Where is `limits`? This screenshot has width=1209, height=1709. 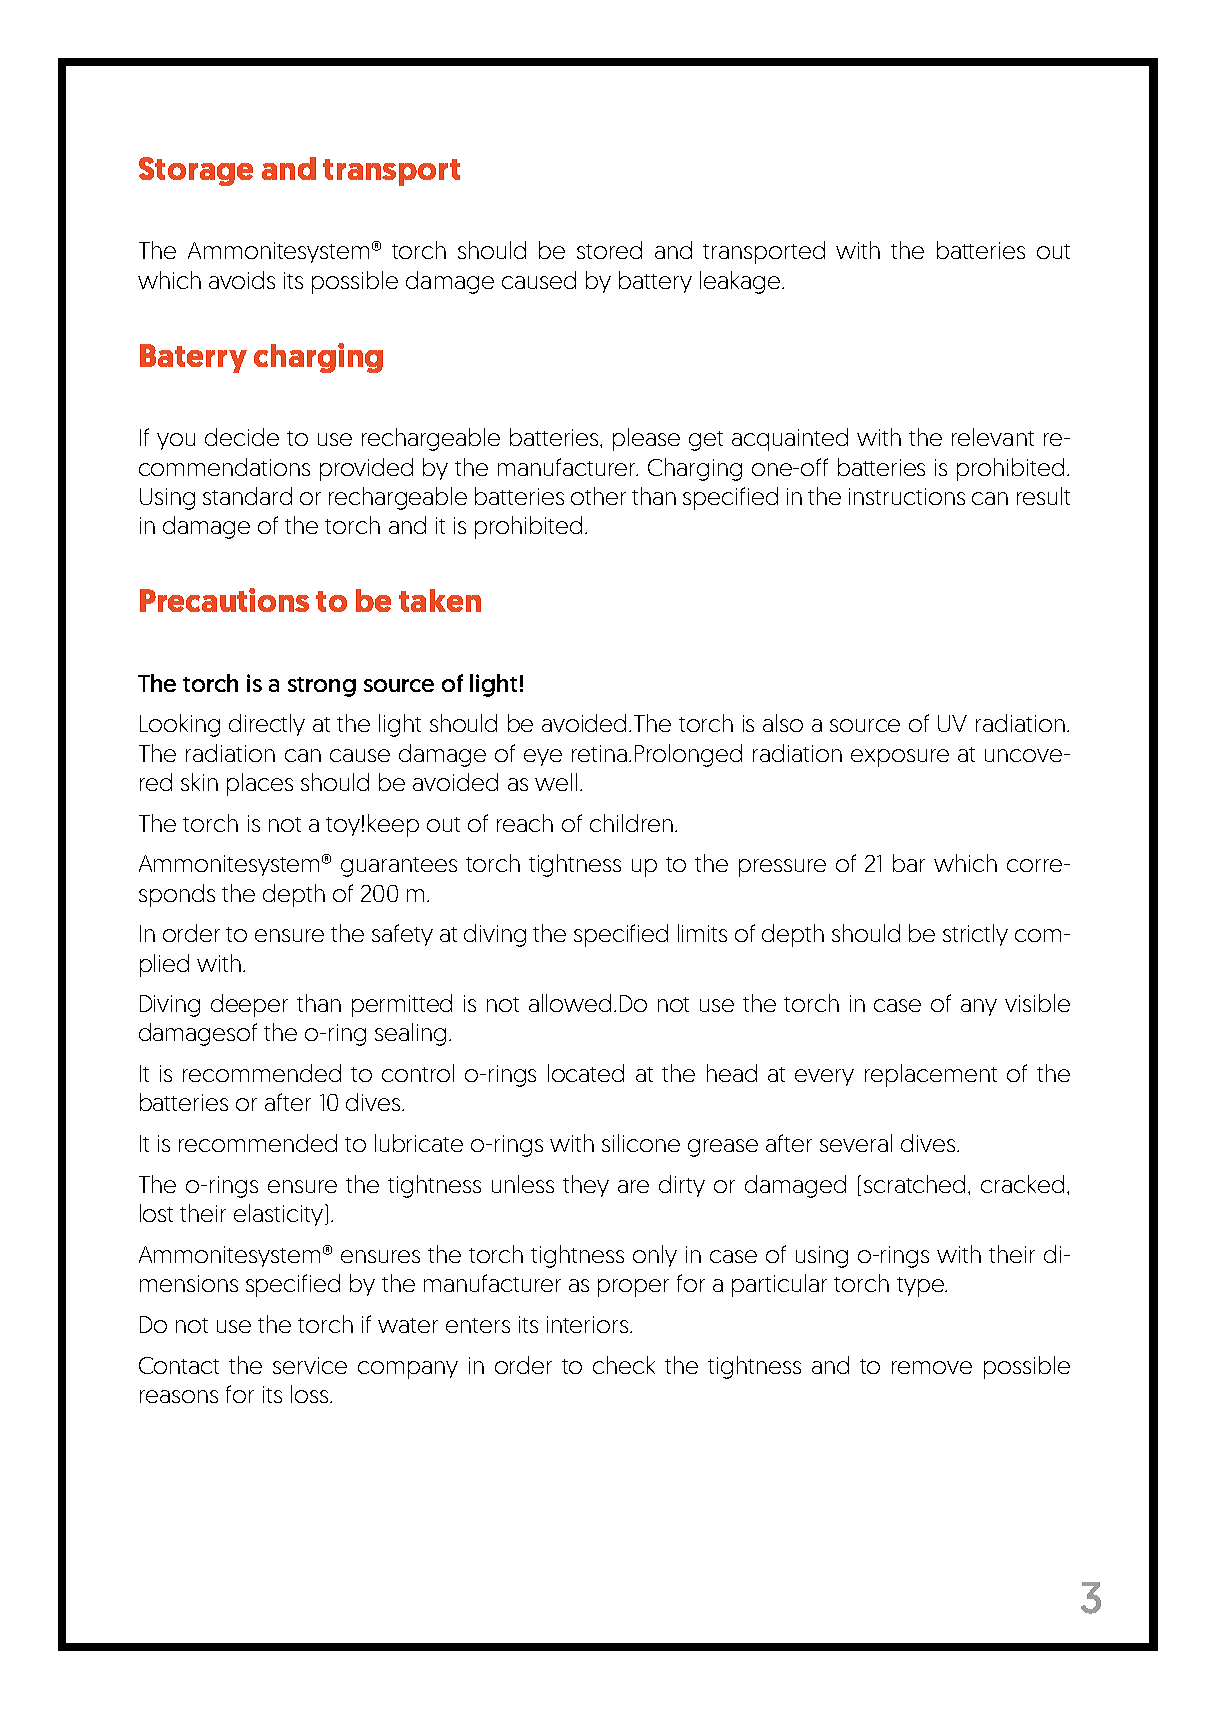 limits is located at coordinates (702, 933).
